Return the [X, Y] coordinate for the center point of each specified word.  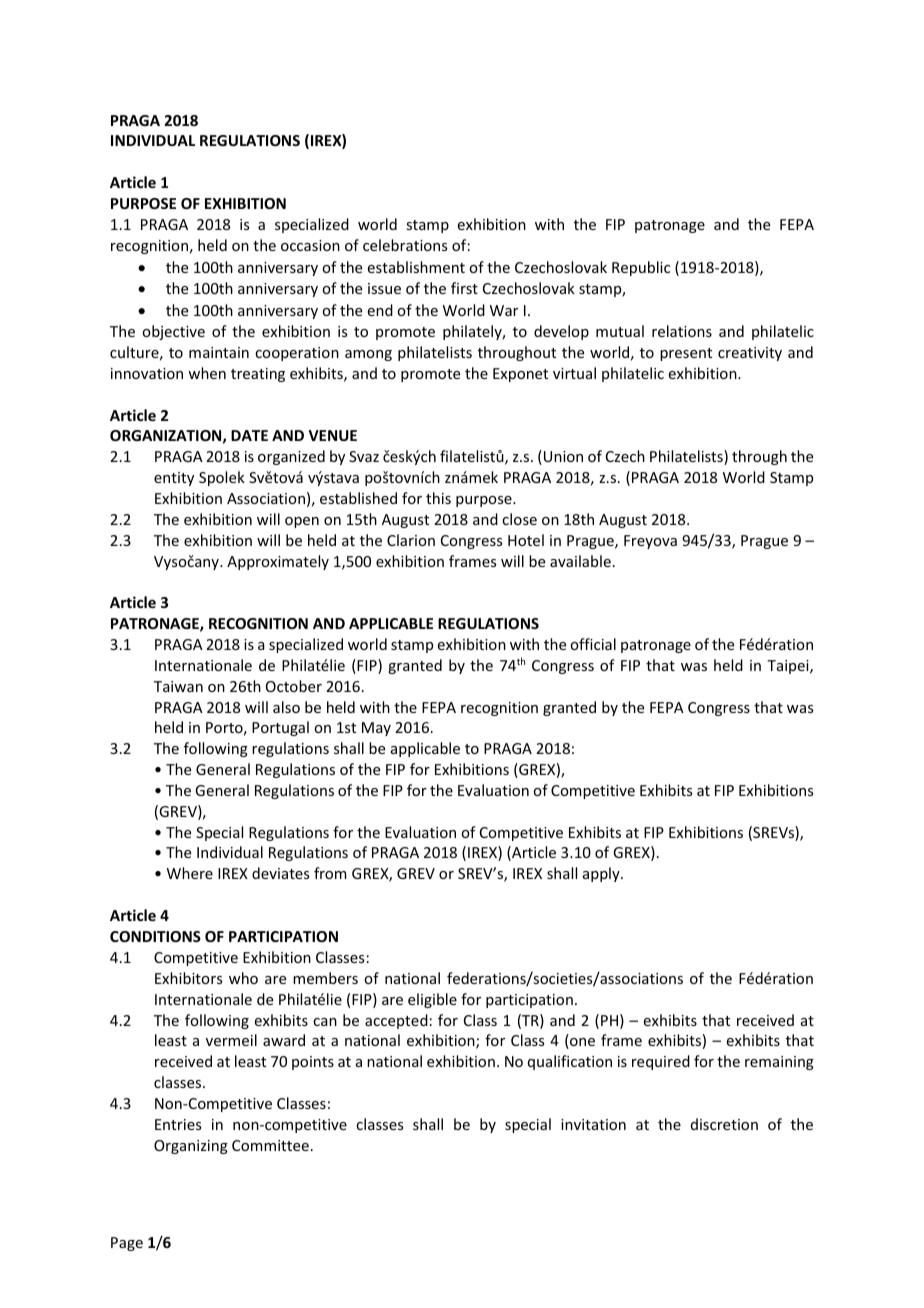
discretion [724, 1124]
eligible [432, 1000]
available [580, 561]
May [376, 729]
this [438, 498]
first [464, 288]
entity [174, 479]
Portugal [280, 728]
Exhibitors [188, 978]
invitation [593, 1124]
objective [173, 332]
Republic [641, 268]
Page [127, 1244]
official [593, 644]
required [661, 1062]
